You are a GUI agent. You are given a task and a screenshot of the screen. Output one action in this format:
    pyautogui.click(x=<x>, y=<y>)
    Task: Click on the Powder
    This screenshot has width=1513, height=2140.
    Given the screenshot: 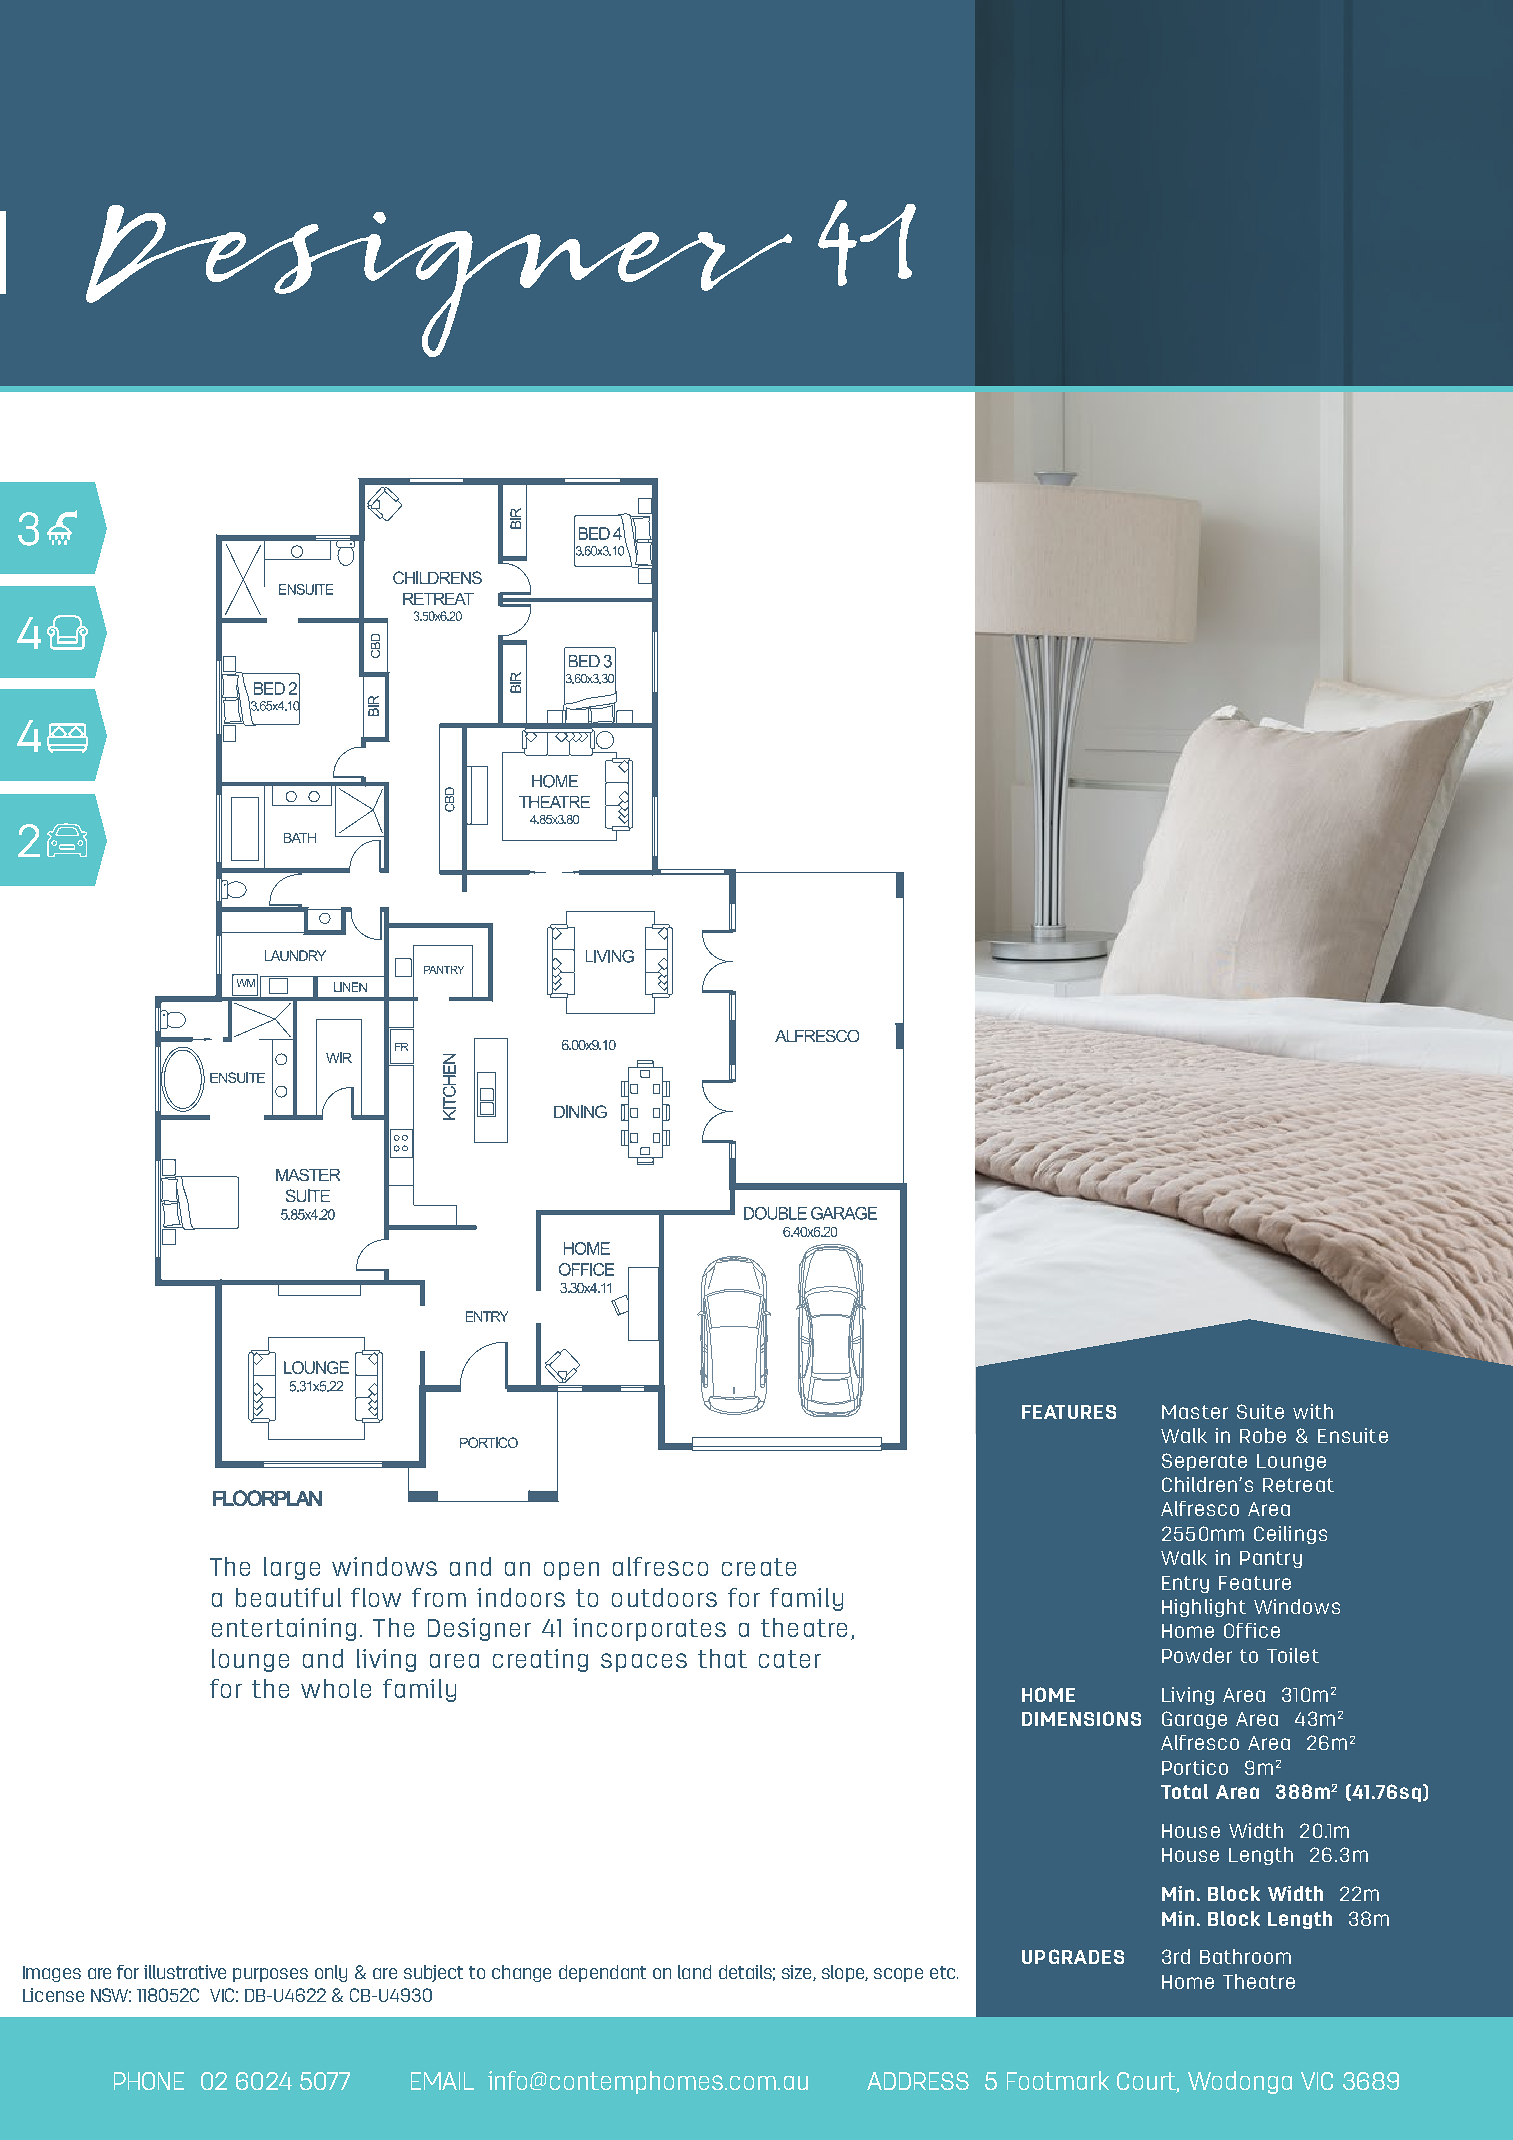 What is the action you would take?
    pyautogui.click(x=1197, y=1655)
